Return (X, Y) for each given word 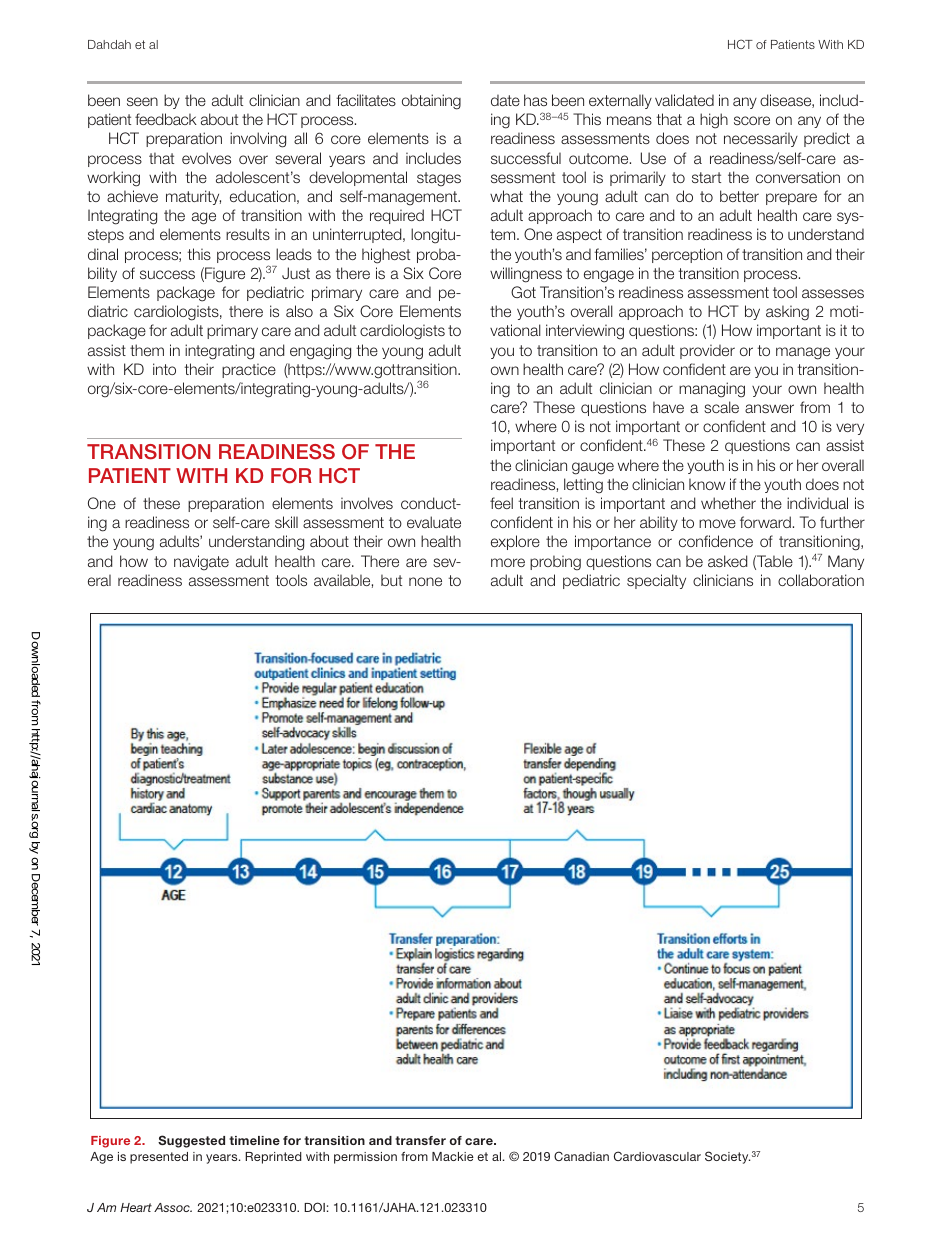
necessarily (761, 139)
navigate (201, 563)
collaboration (821, 580)
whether (728, 503)
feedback (166, 119)
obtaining (431, 102)
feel (501, 503)
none (425, 581)
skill (286, 522)
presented (159, 1158)
